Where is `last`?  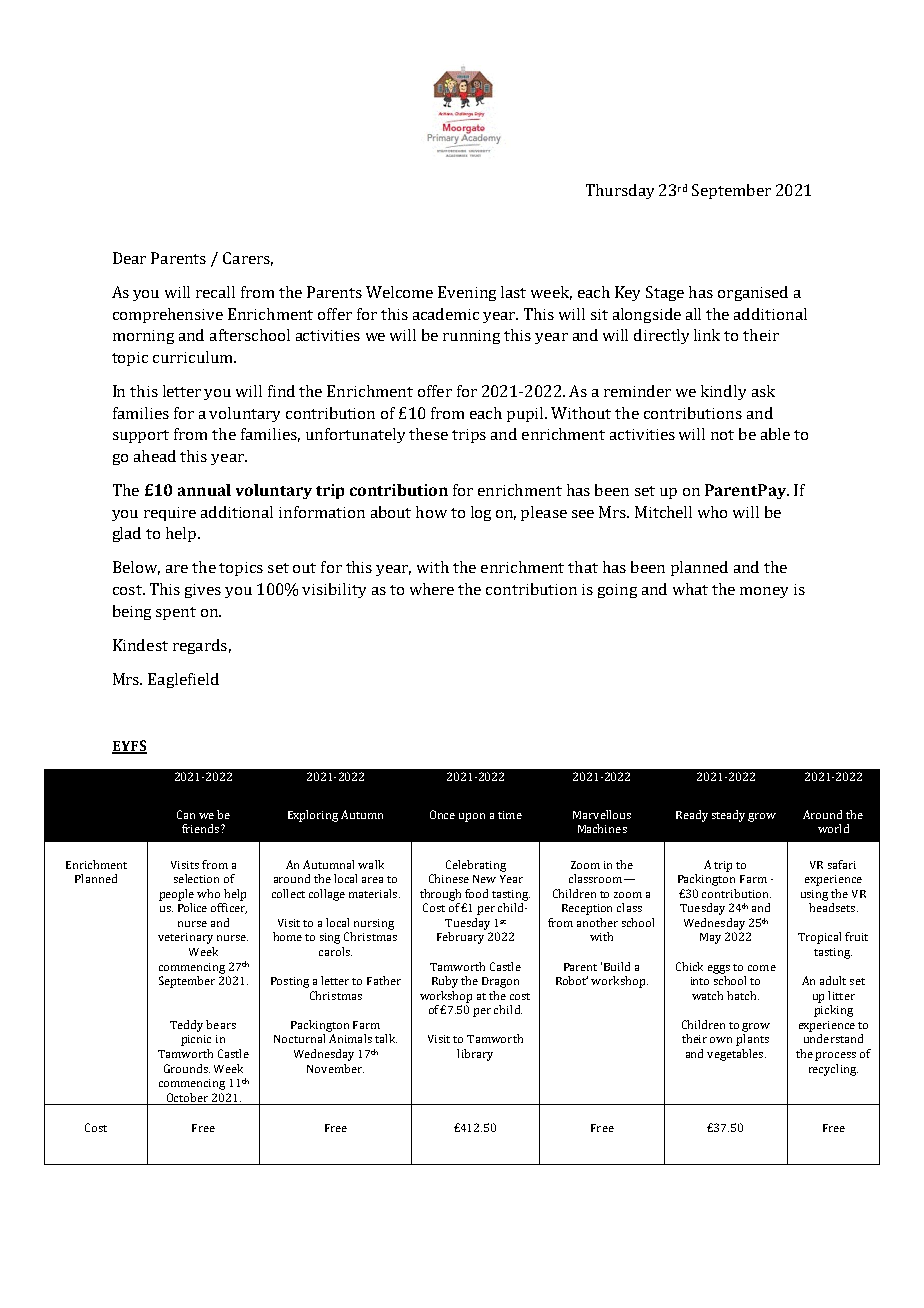
last is located at coordinates (513, 292).
